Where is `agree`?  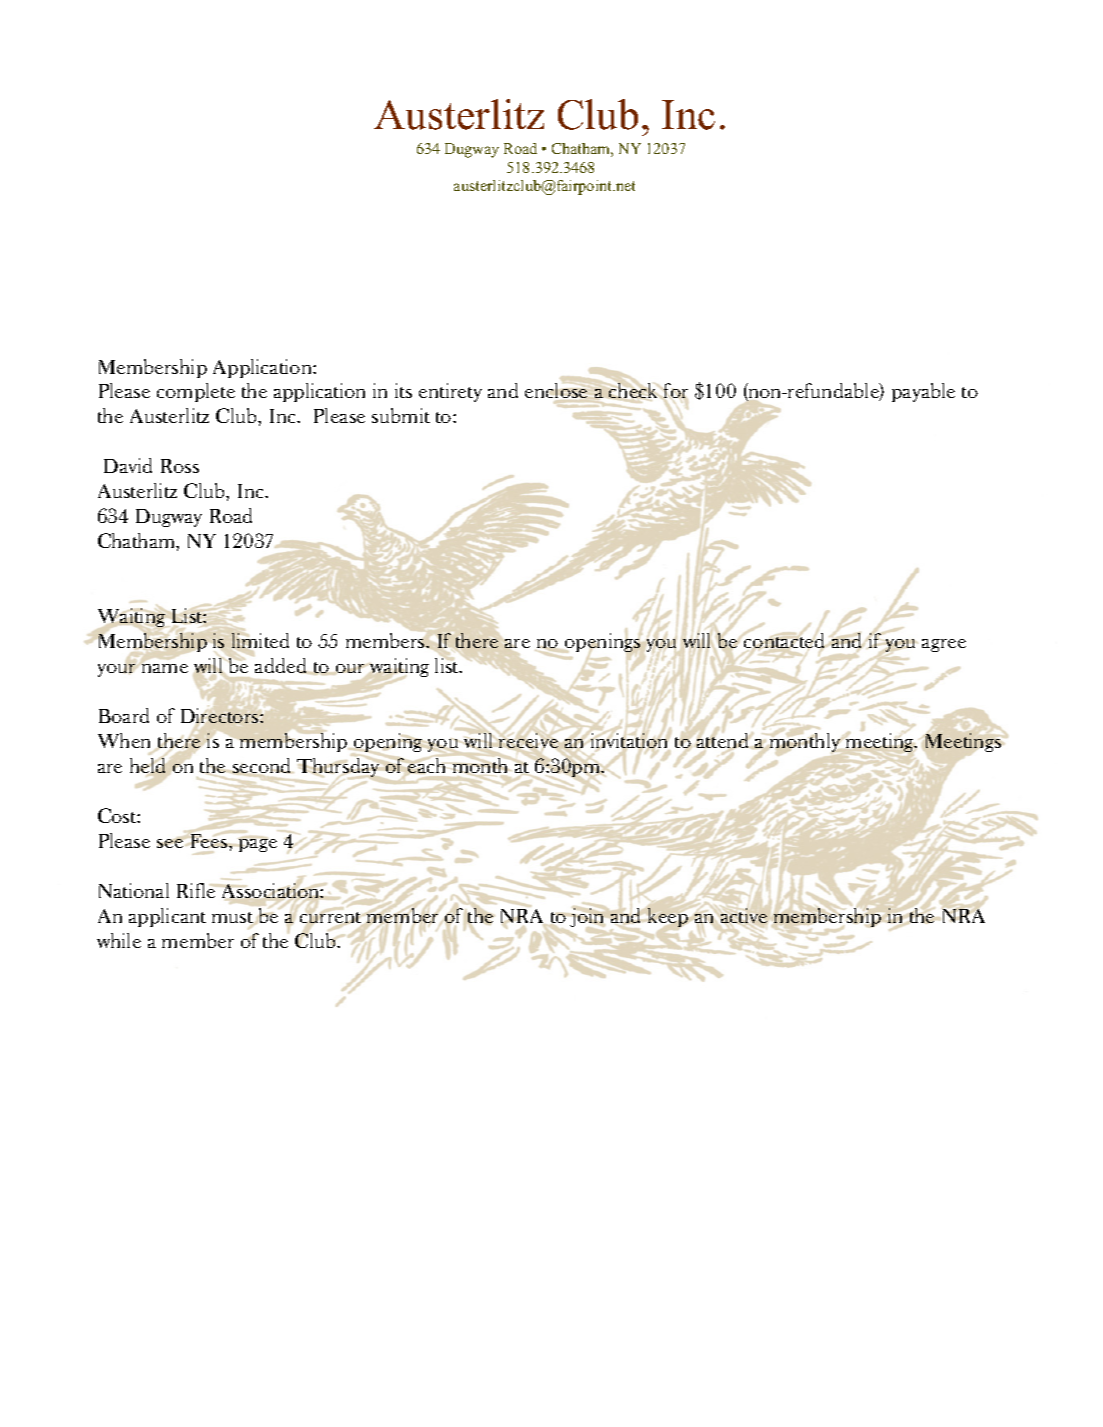
agree is located at coordinates (944, 645).
